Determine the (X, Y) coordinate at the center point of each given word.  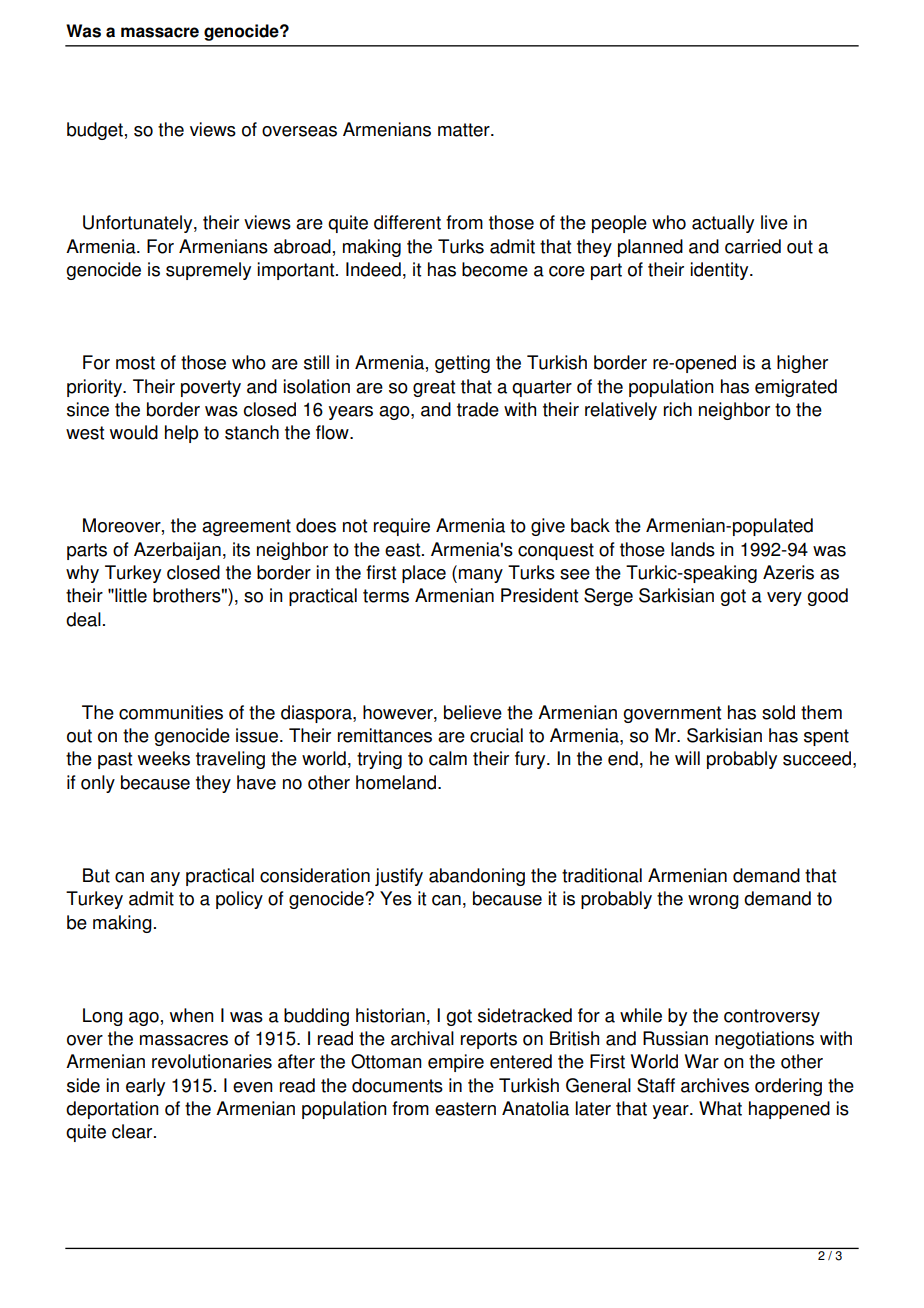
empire (456, 1063)
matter (465, 130)
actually (723, 224)
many (481, 576)
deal (83, 619)
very (784, 599)
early (145, 1087)
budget (95, 131)
